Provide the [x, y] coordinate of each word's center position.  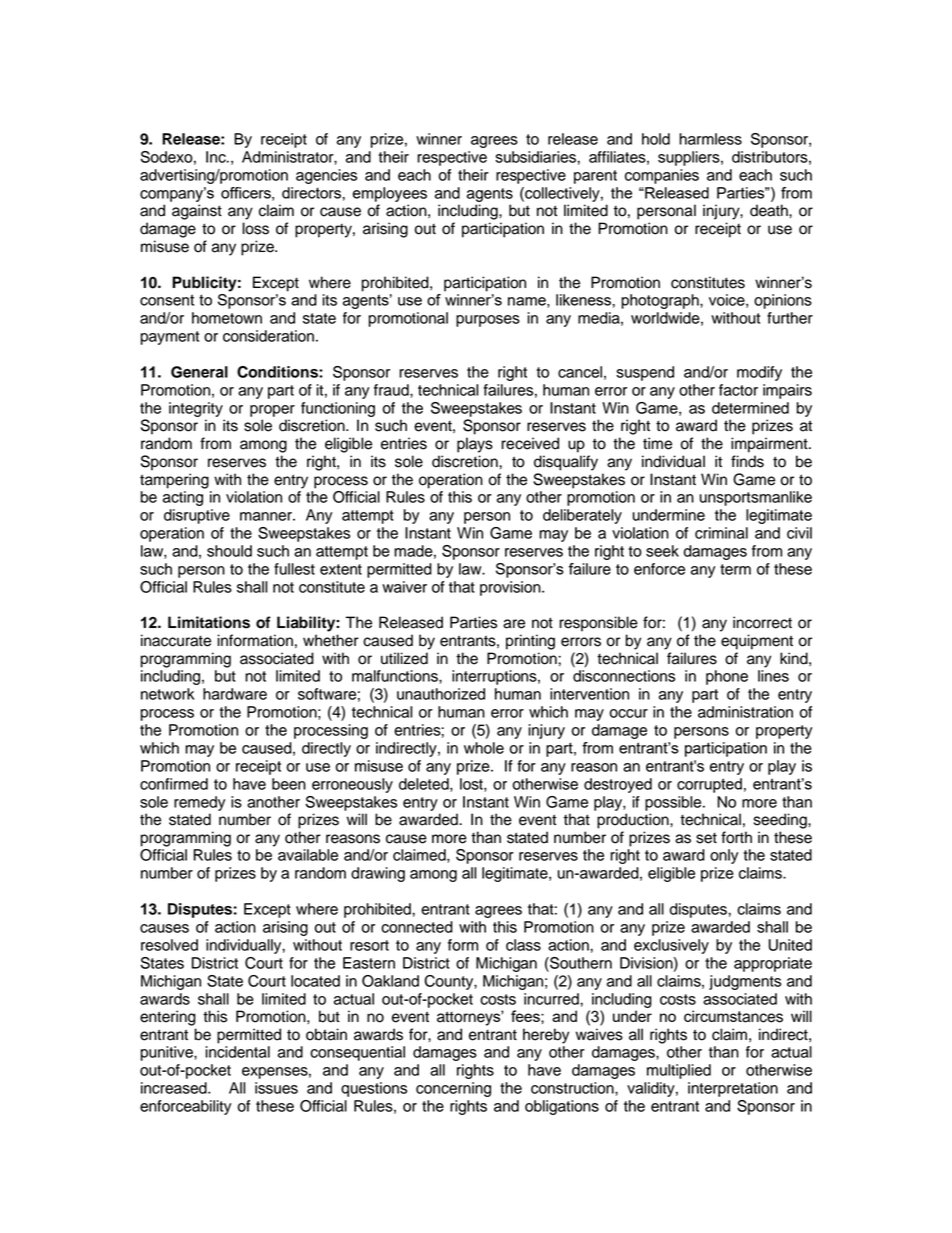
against [197, 212]
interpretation [733, 1089]
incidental [237, 1052]
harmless [710, 139]
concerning [453, 1089]
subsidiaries [536, 157]
